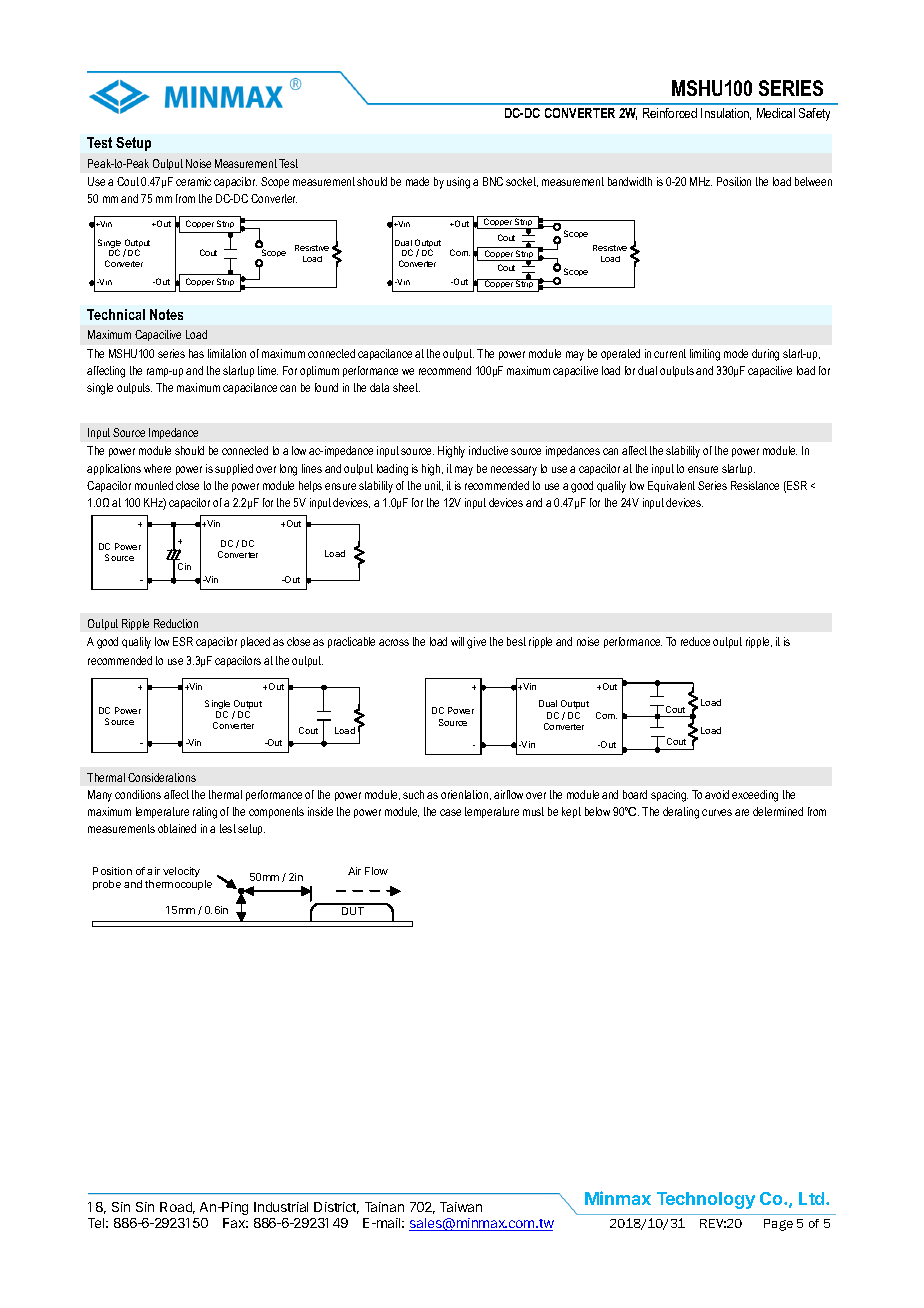 The width and height of the page is (924, 1308). Describe the element at coordinates (281, 1207) in the page. I see `Industrial` at that location.
